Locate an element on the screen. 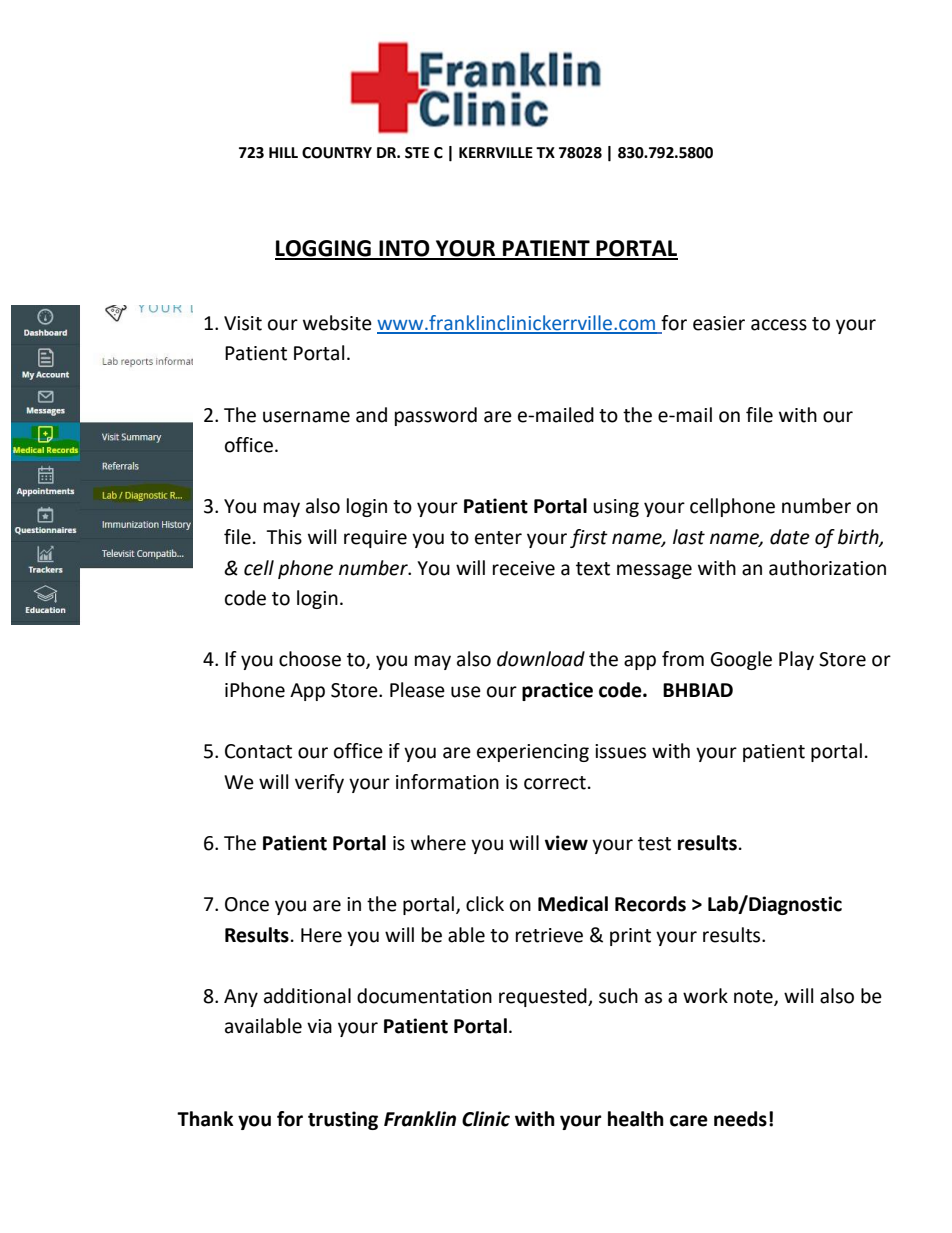  test is located at coordinates (654, 844).
